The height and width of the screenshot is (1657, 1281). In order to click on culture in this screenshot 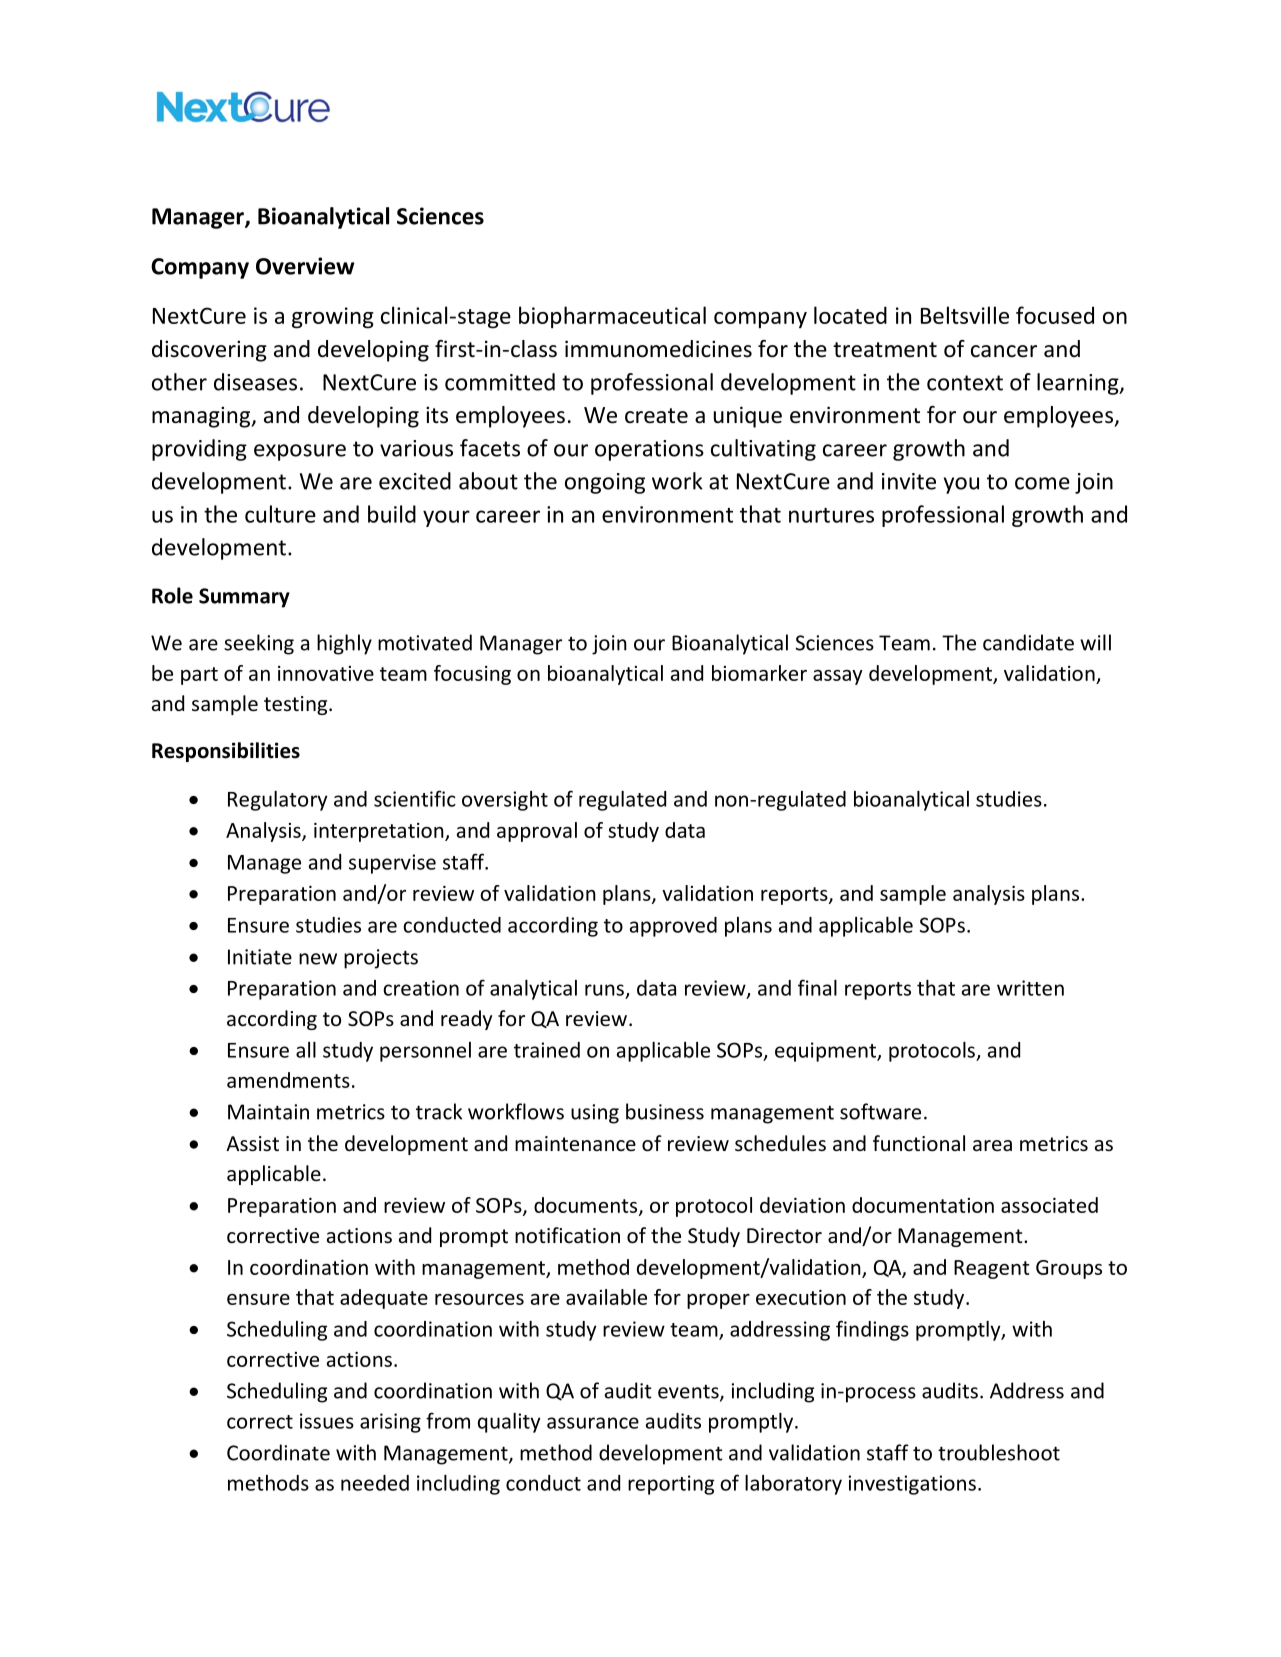, I will do `click(280, 514)`.
